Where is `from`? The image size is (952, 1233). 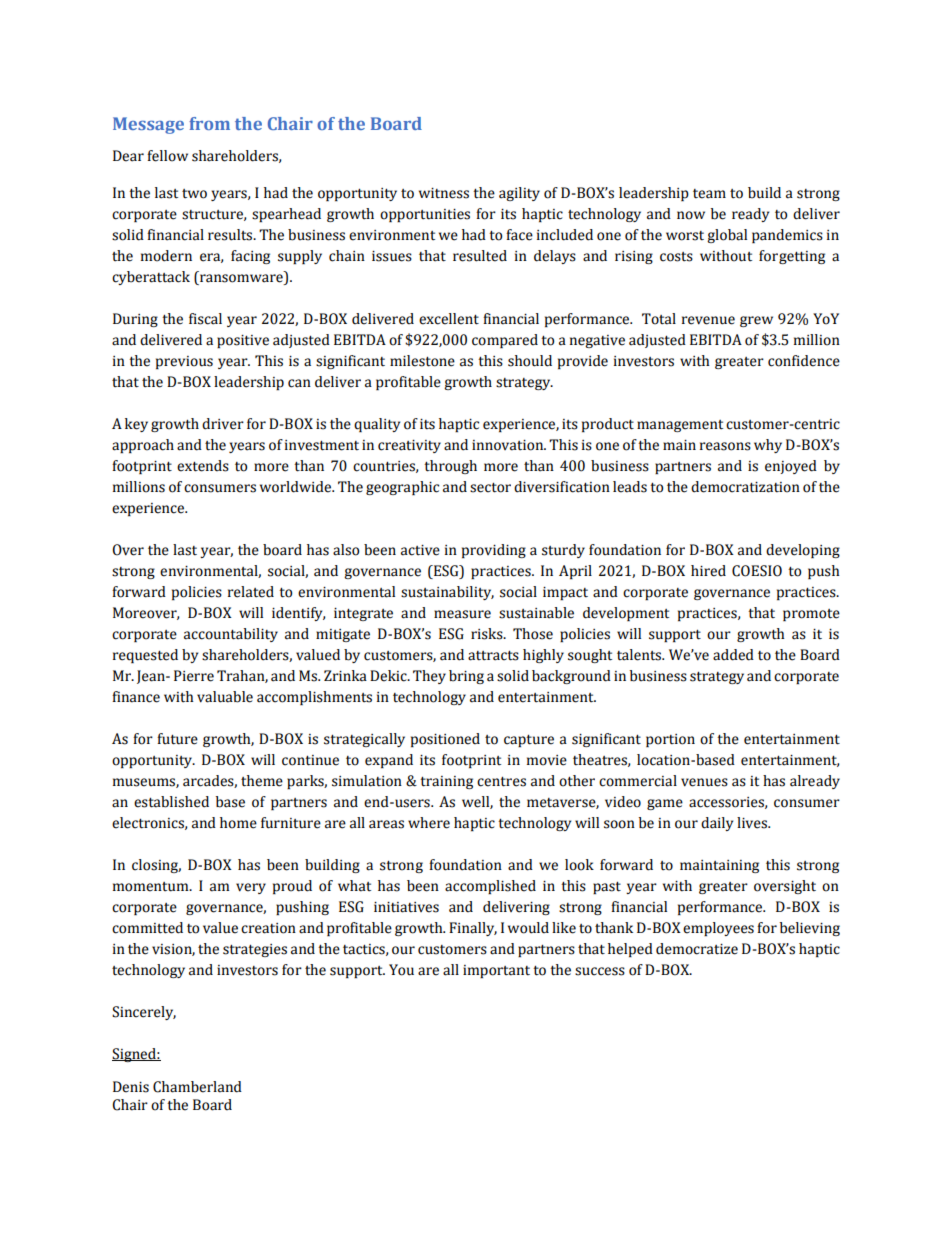 from is located at coordinates (209, 123).
